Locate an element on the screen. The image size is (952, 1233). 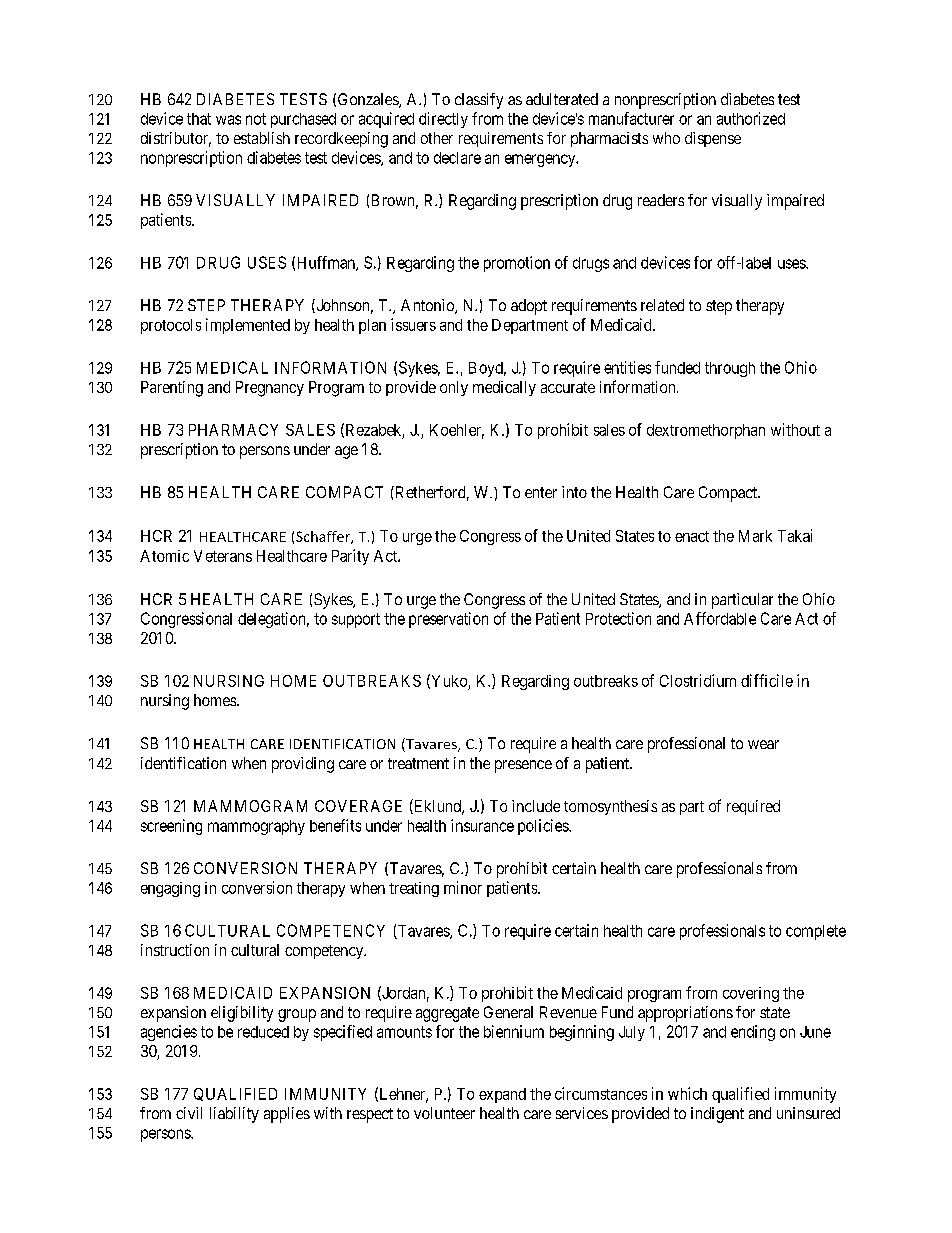
authorized is located at coordinates (751, 118).
